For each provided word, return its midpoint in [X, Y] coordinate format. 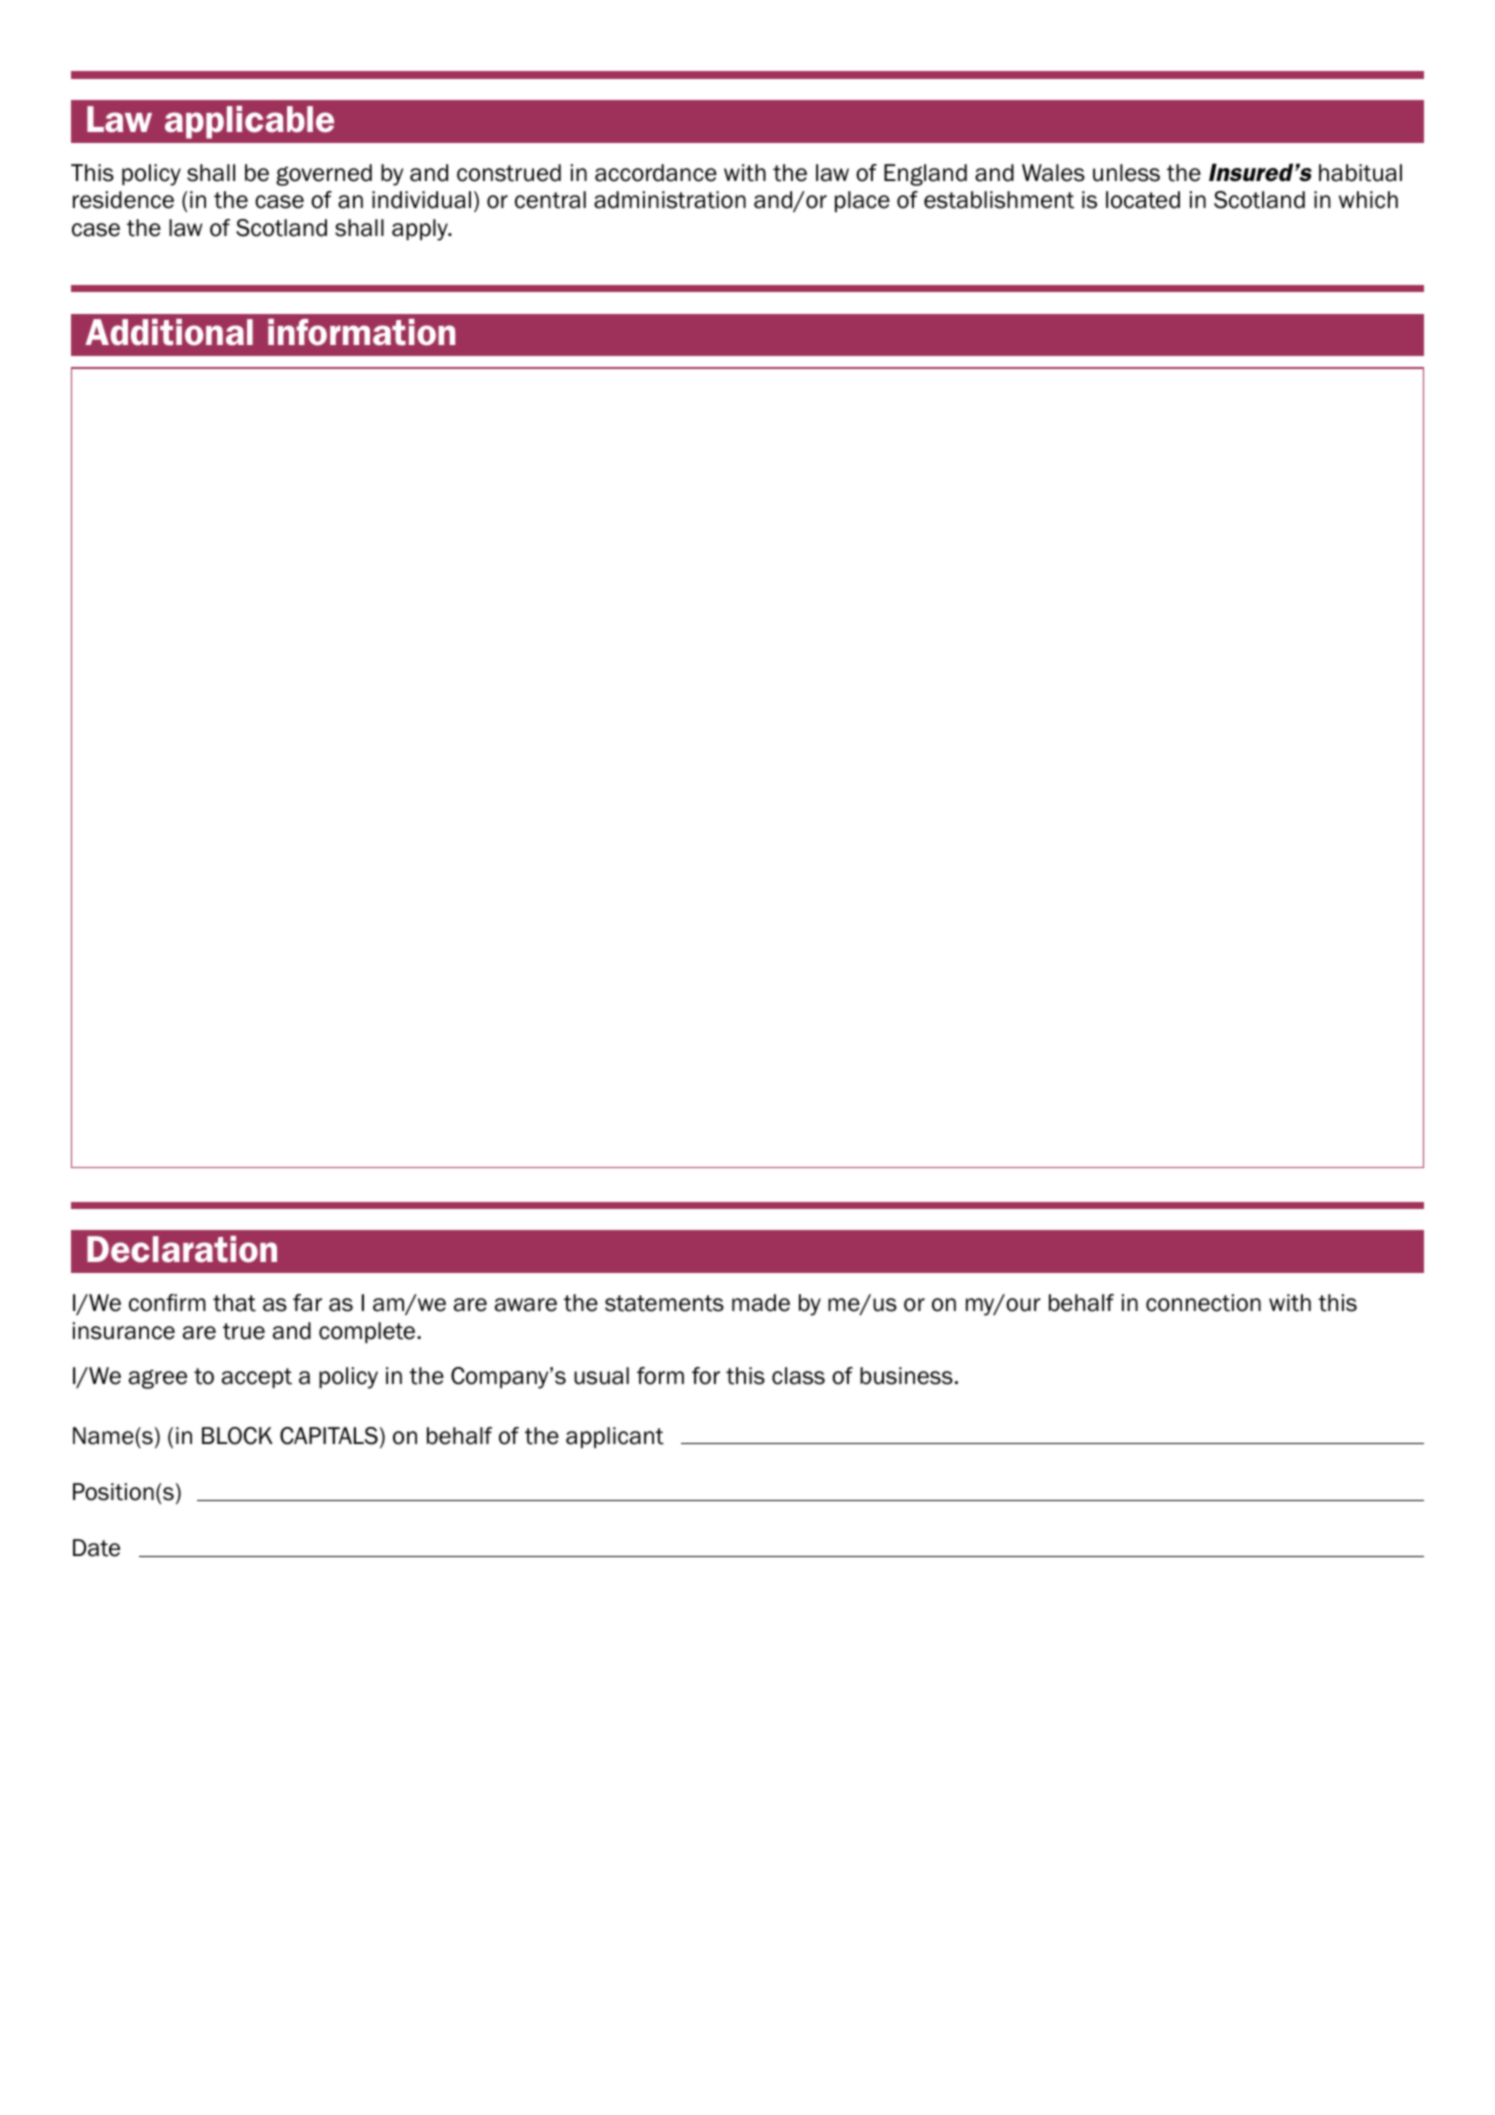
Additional [169, 332]
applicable [249, 122]
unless [1126, 173]
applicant [615, 1437]
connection [1203, 1303]
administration [670, 200]
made [761, 1303]
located [1143, 200]
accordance [656, 173]
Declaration [182, 1249]
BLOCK [237, 1436]
